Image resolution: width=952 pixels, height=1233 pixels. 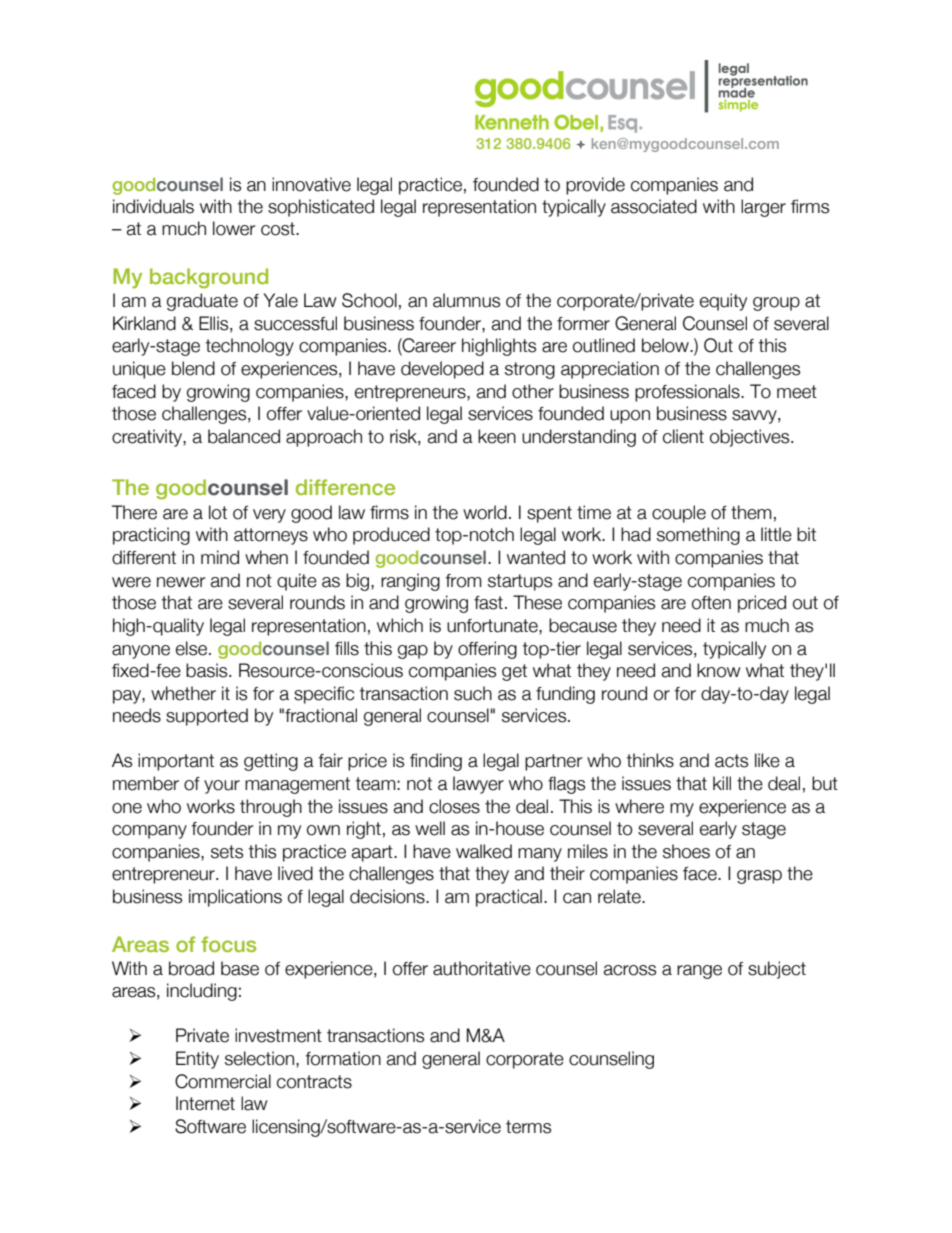 I want to click on larger, so click(x=763, y=208).
